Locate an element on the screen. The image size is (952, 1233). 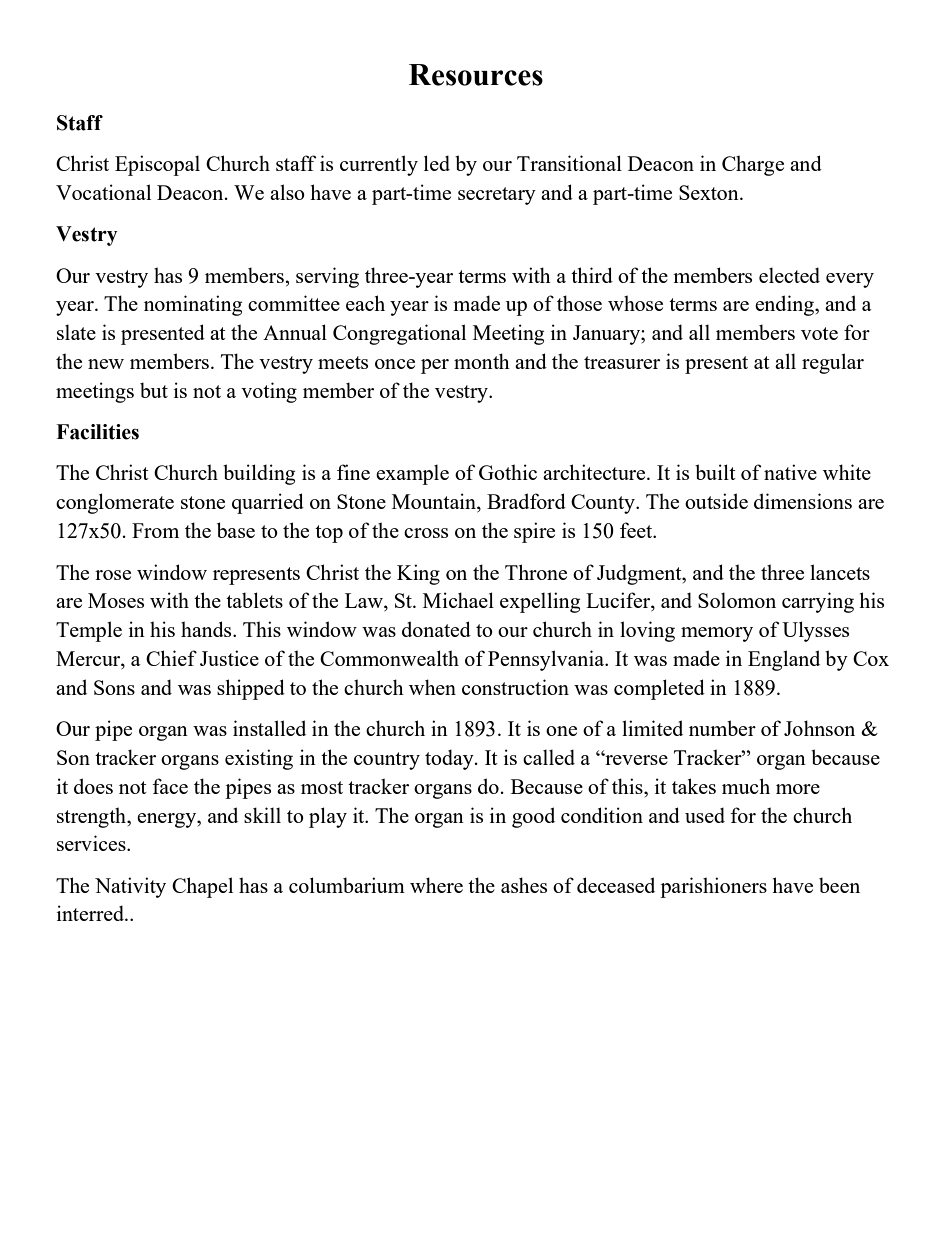
Resources is located at coordinates (476, 75).
